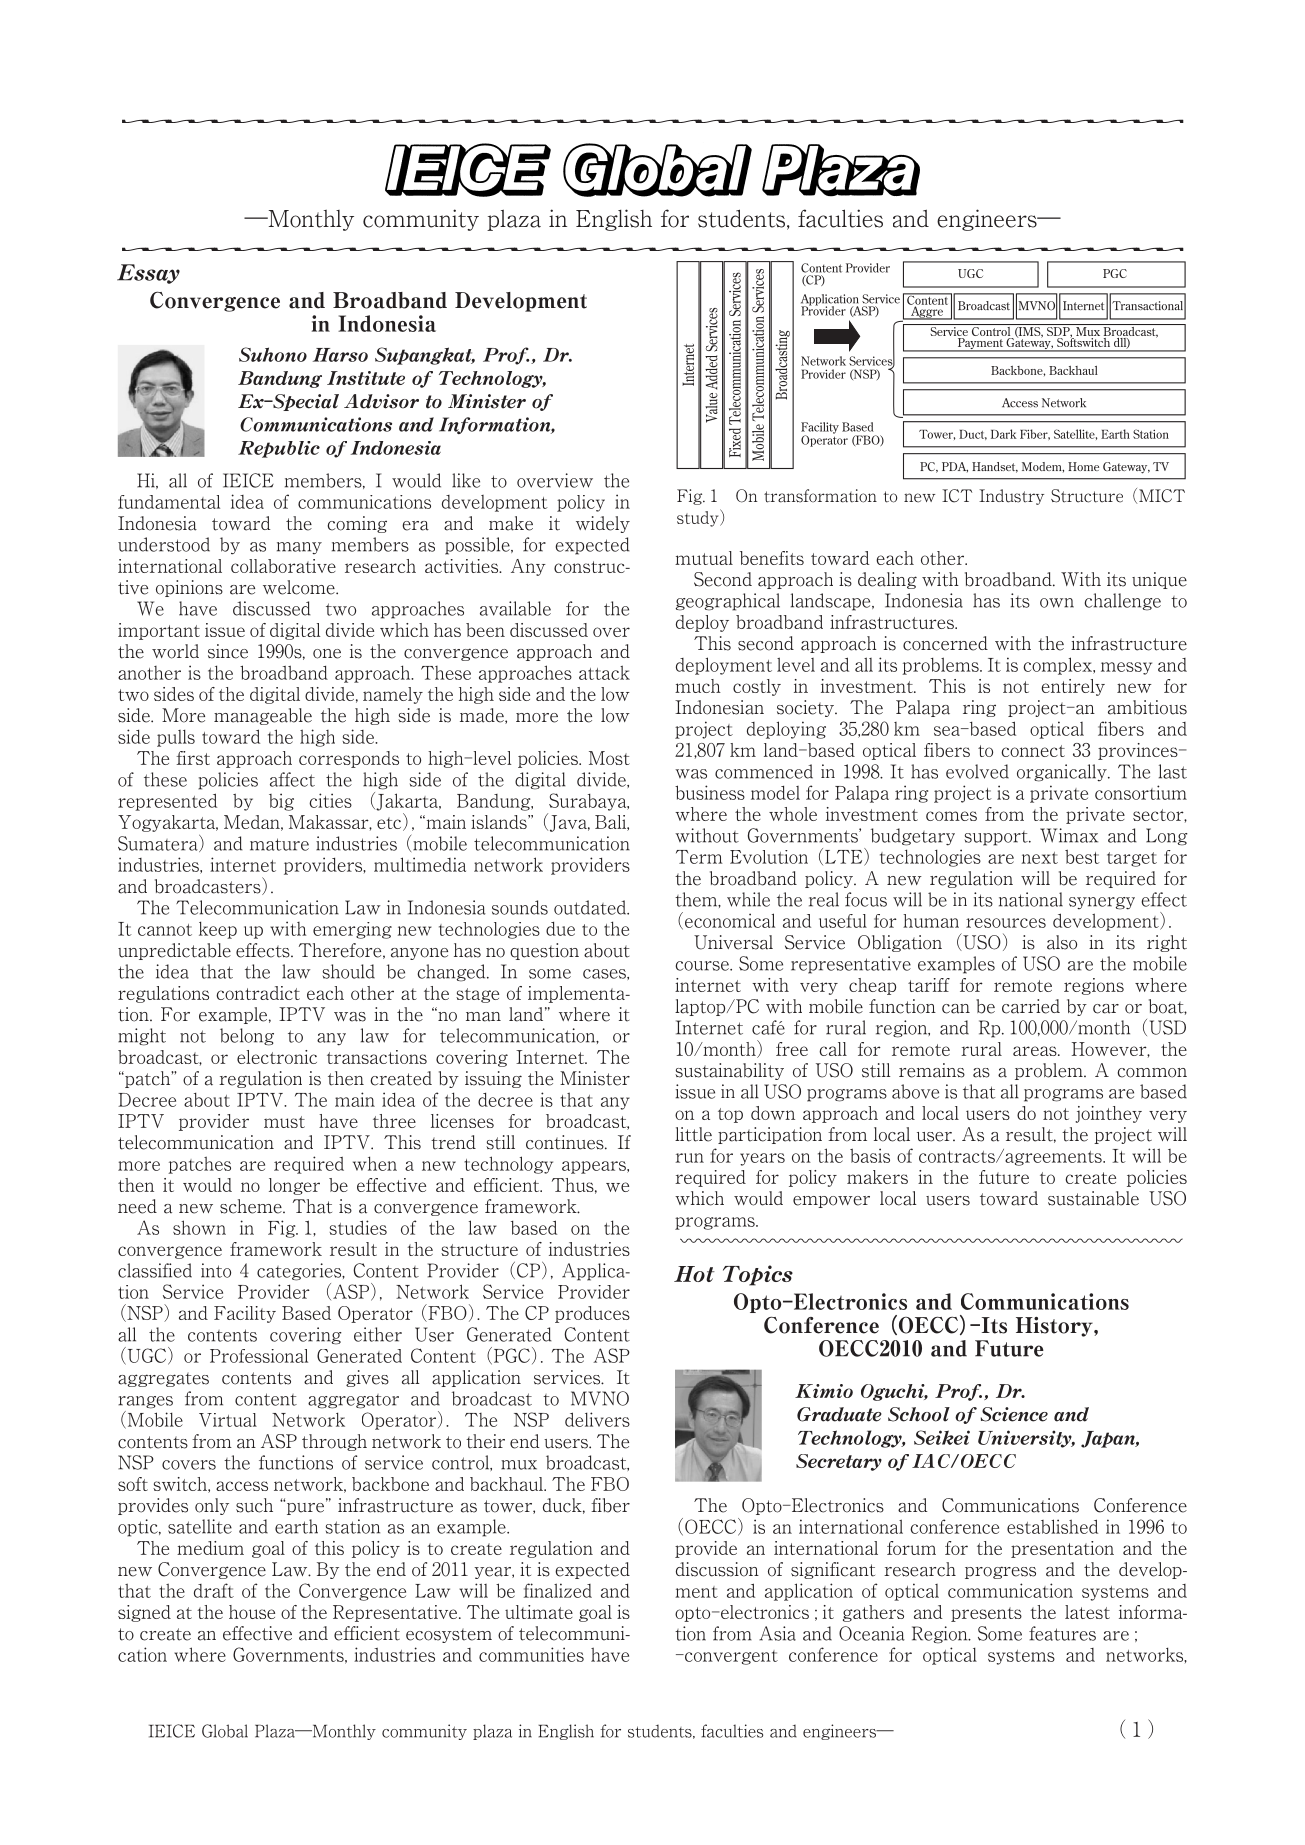 The width and height of the screenshot is (1305, 1845). What do you see at coordinates (1011, 497) in the screenshot?
I see `Industry` at bounding box center [1011, 497].
